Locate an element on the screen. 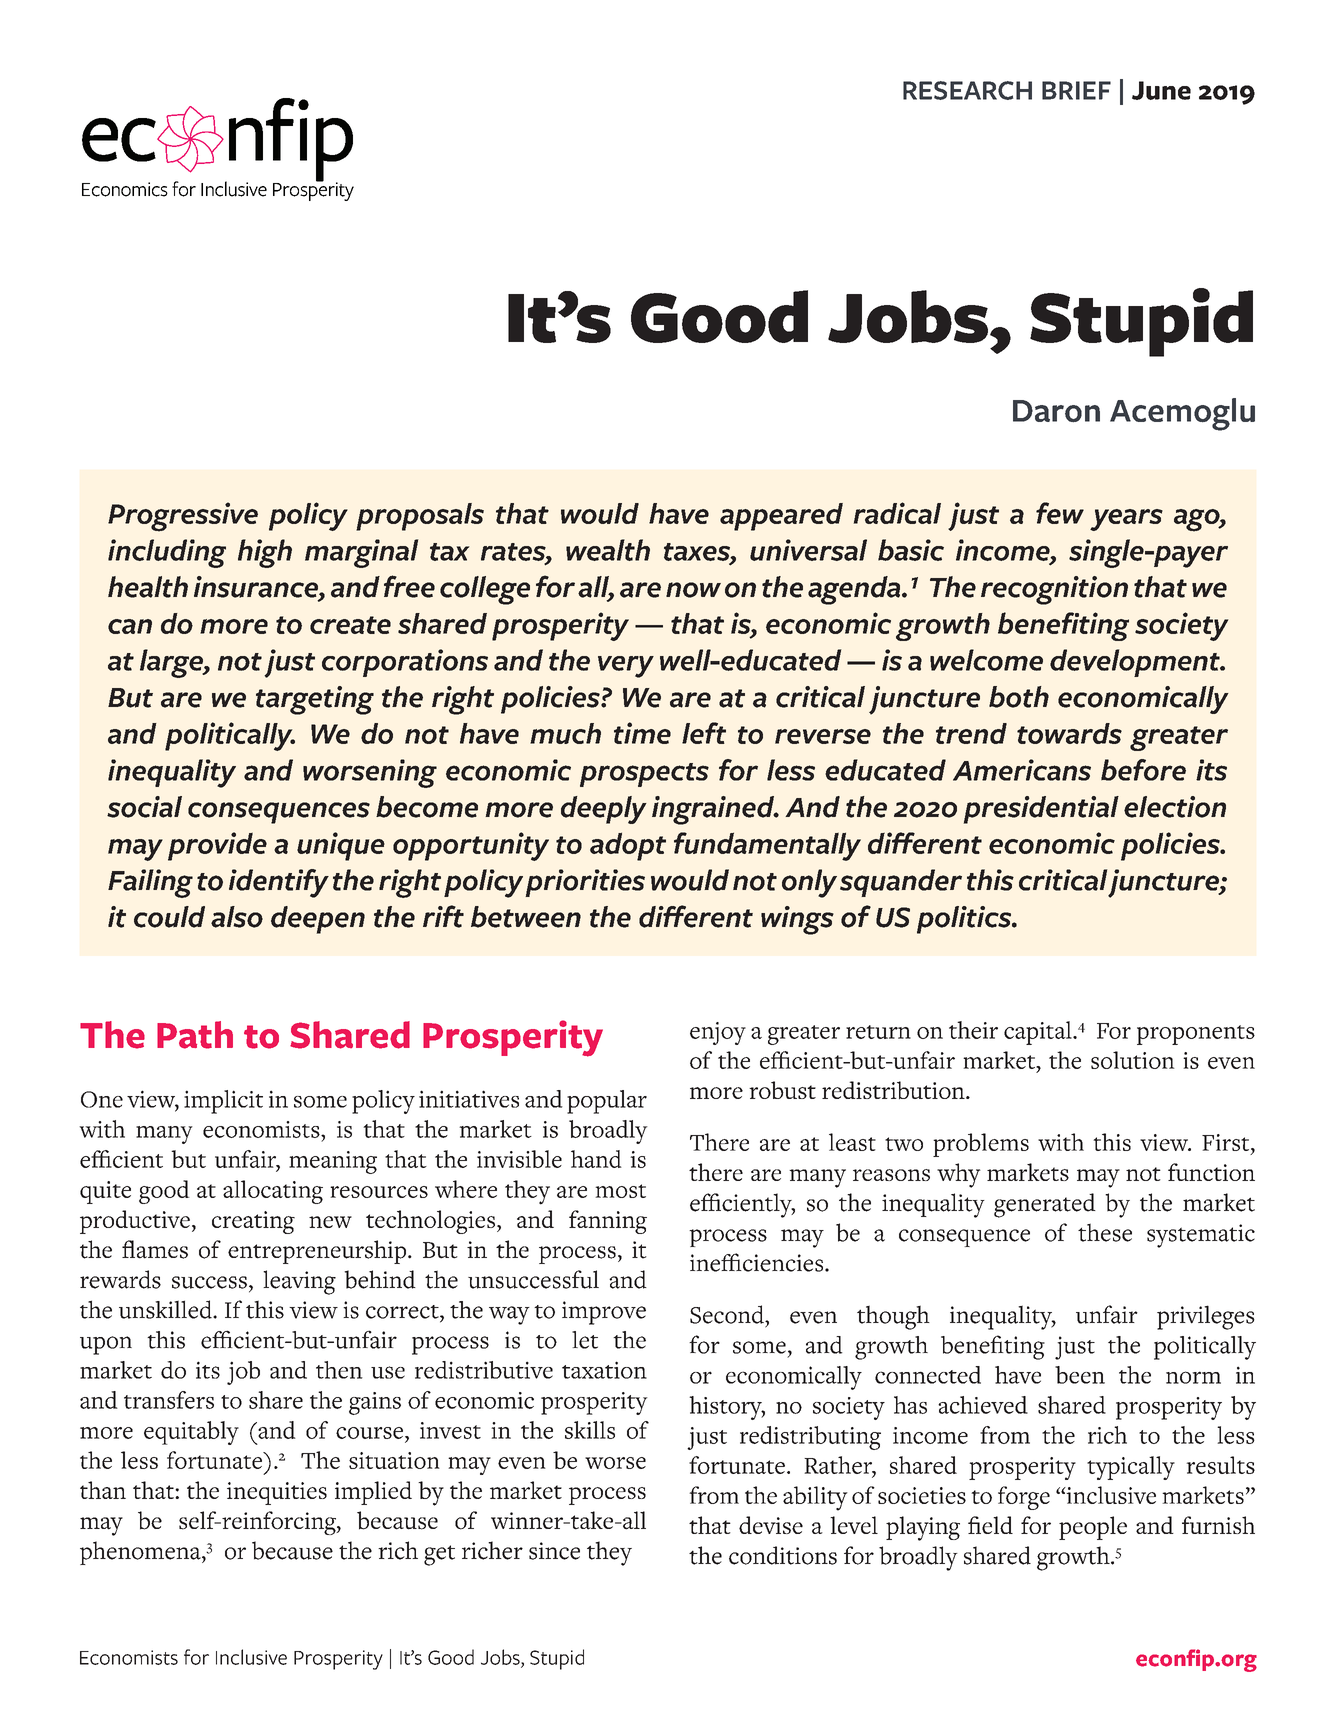  inequities is located at coordinates (277, 1493).
